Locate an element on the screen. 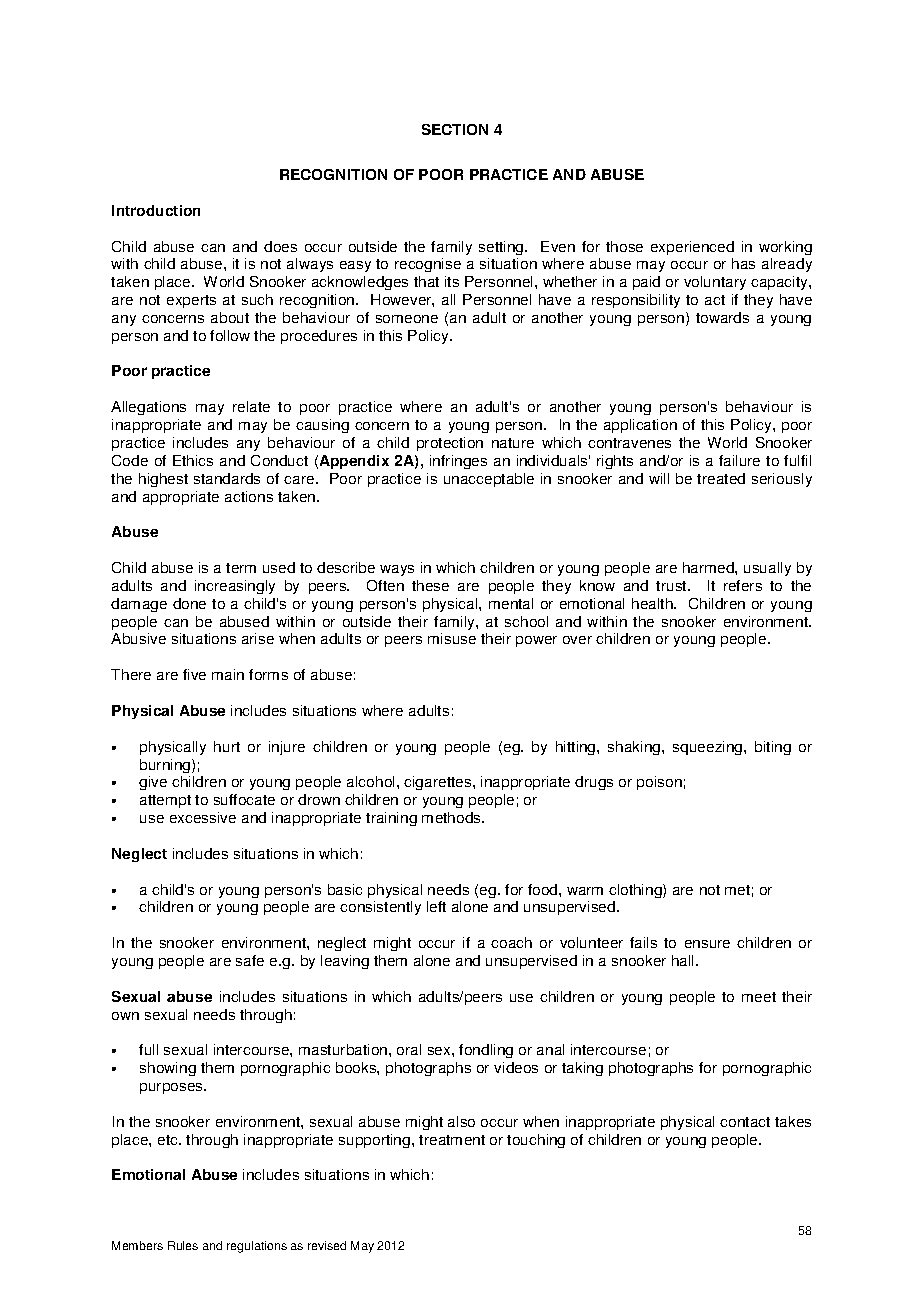 Image resolution: width=924 pixels, height=1308 pixels. five is located at coordinates (194, 674).
